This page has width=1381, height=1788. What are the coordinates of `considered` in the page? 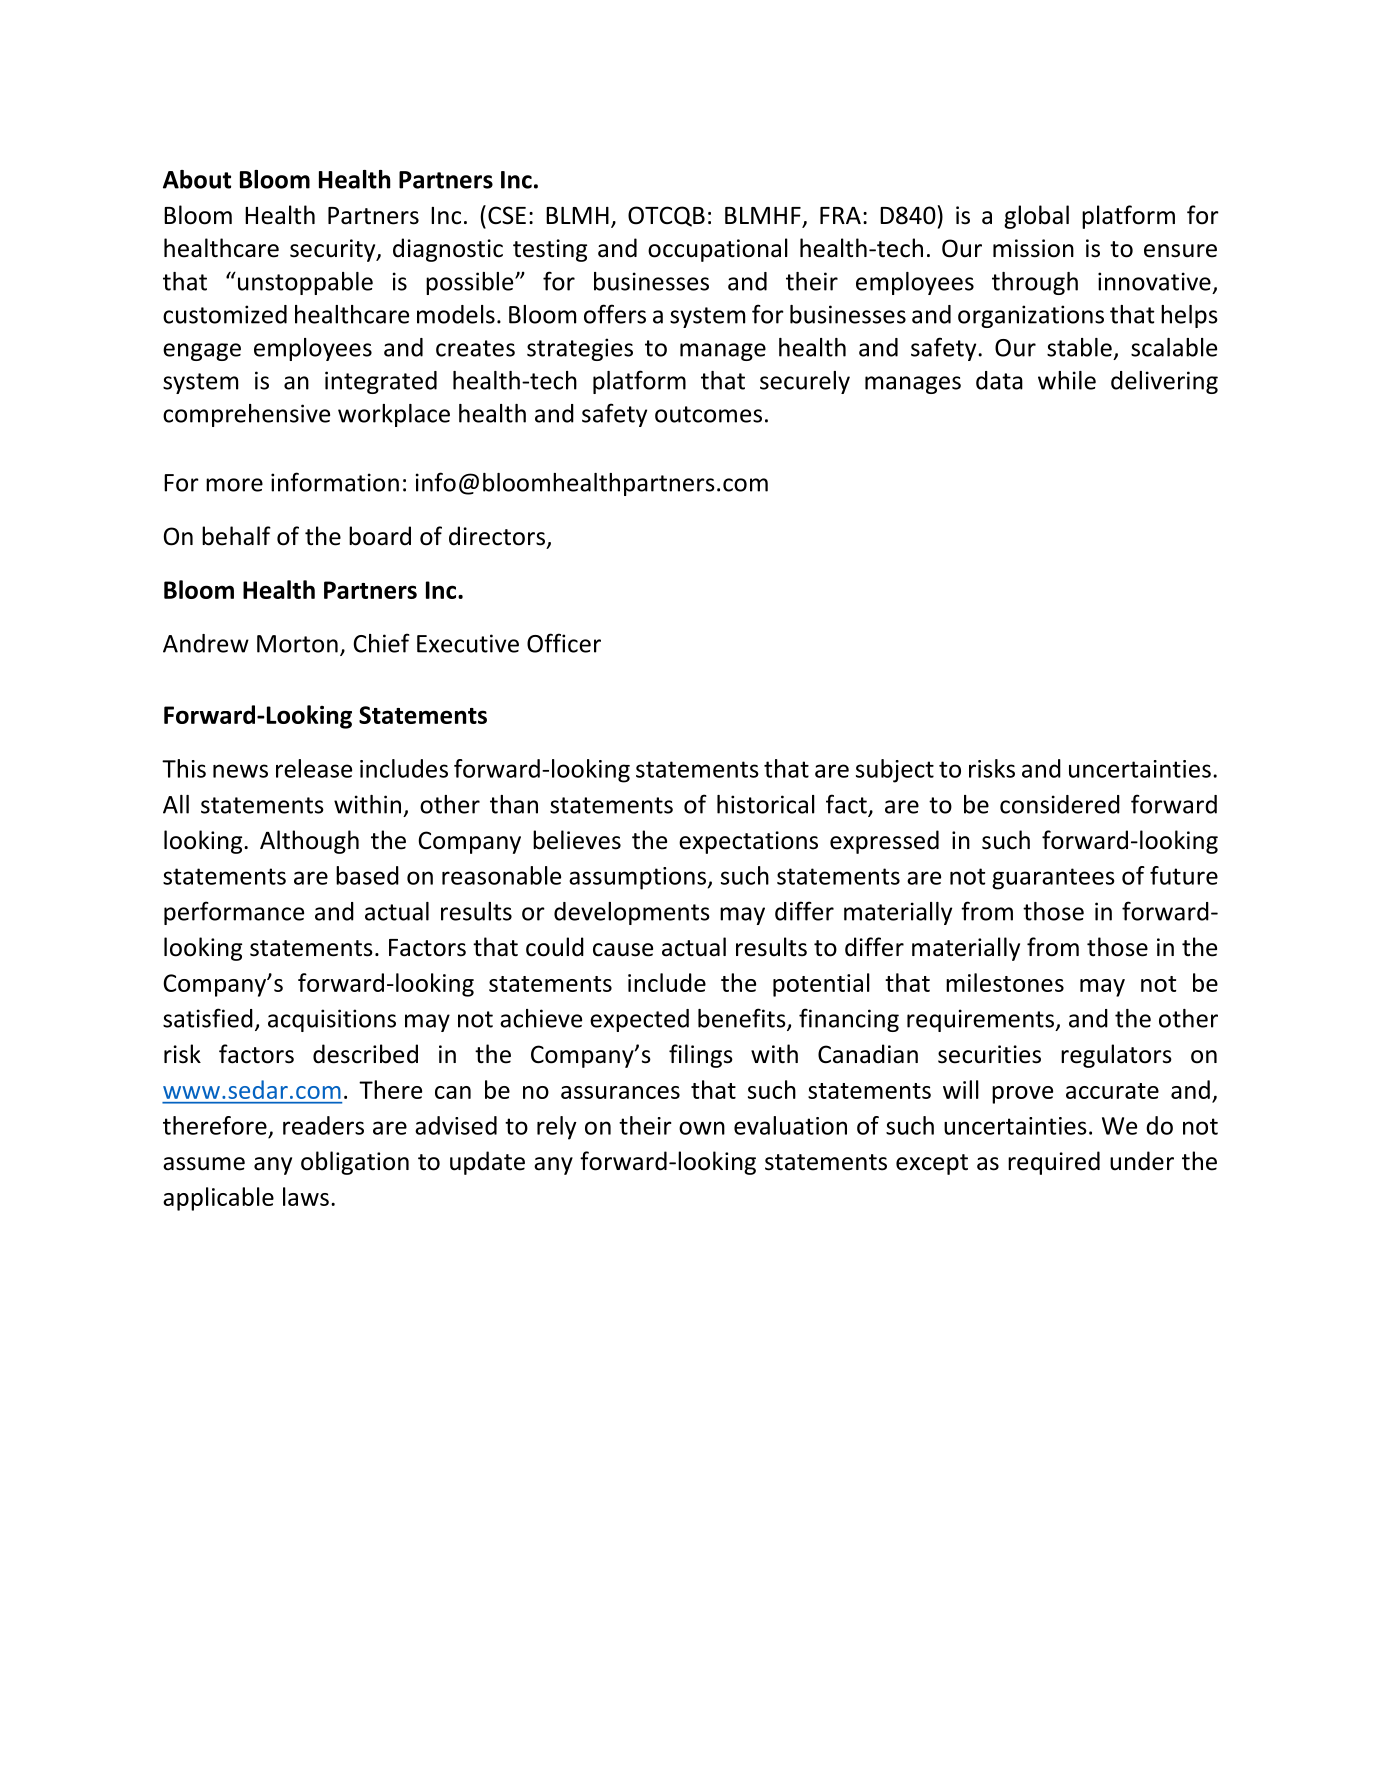 It's located at (1060, 804).
